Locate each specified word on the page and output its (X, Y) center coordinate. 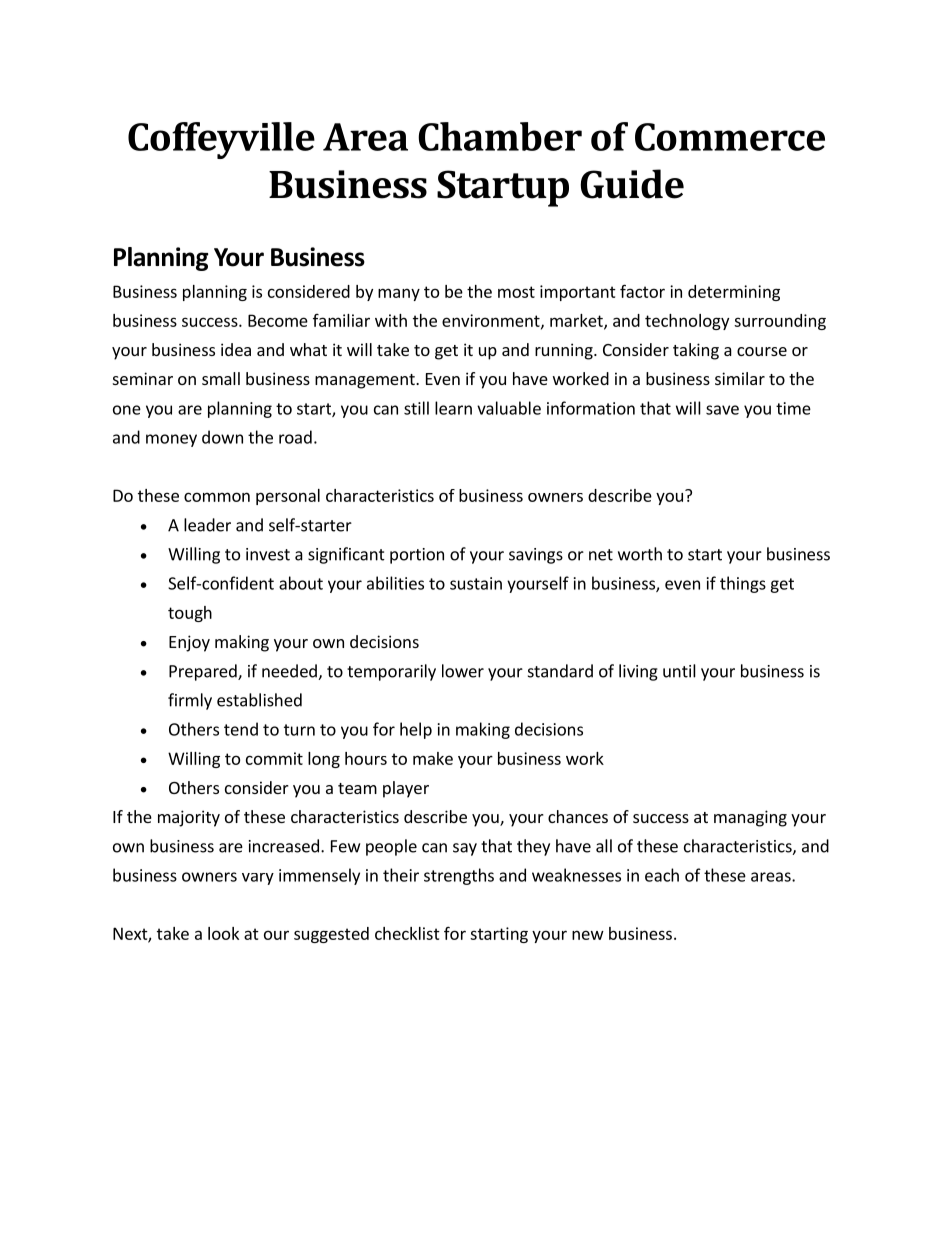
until (679, 671)
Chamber (500, 136)
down (222, 437)
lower (463, 671)
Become (278, 320)
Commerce (730, 137)
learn (453, 408)
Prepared (204, 672)
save (722, 410)
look (223, 933)
